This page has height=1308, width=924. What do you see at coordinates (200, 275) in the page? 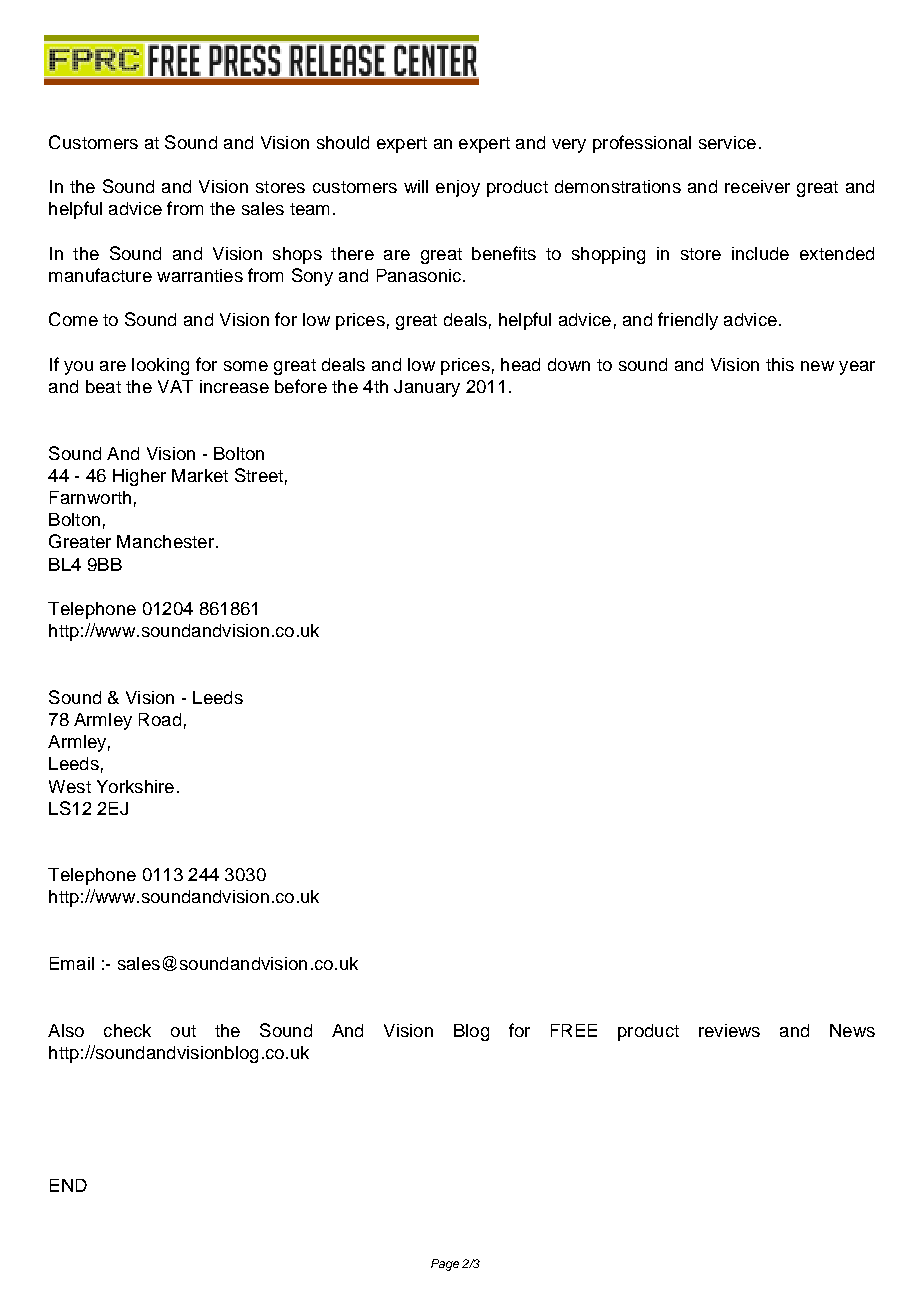
I see `warranties` at bounding box center [200, 275].
